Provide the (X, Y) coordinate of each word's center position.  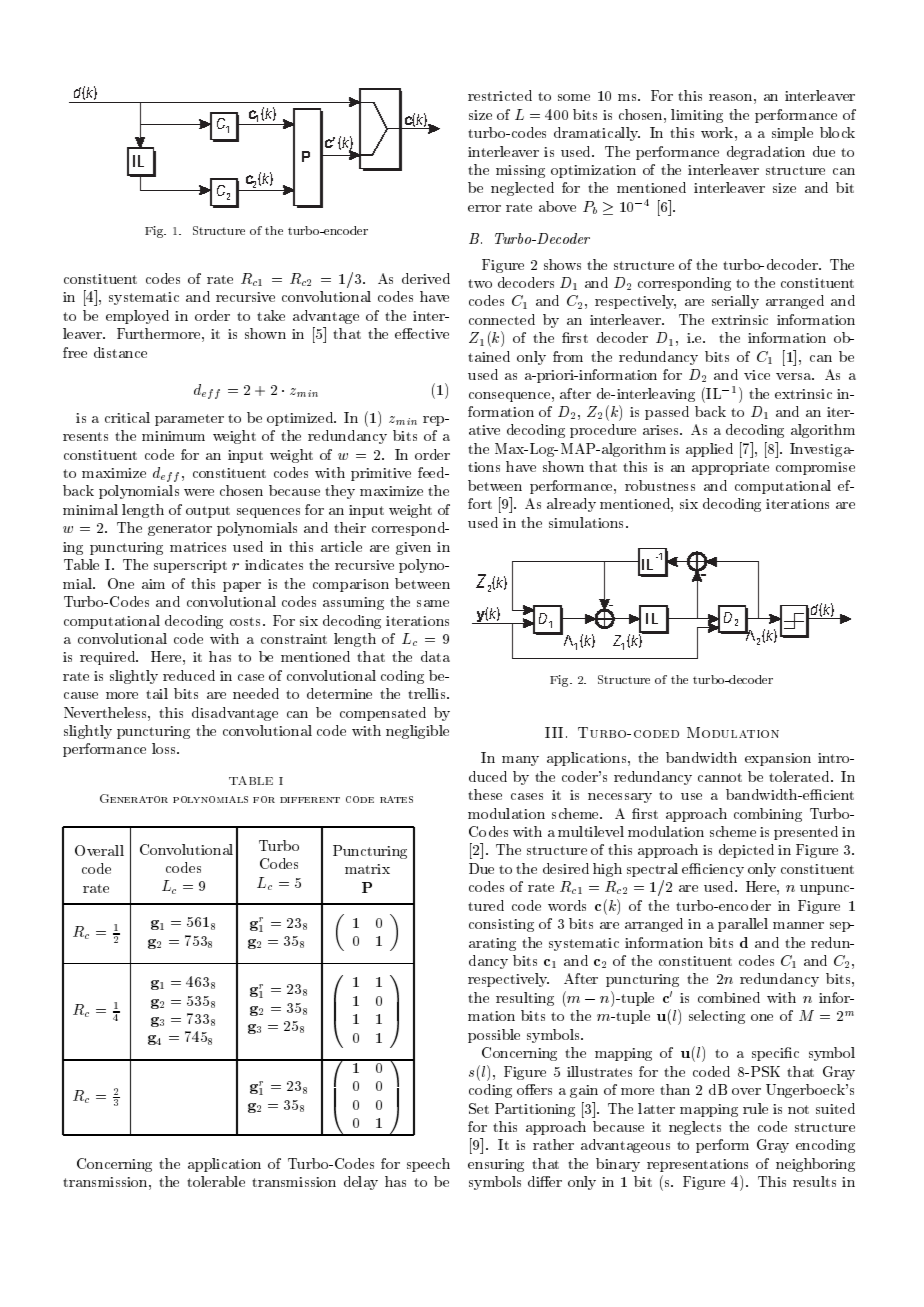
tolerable (216, 1181)
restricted (500, 95)
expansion (778, 759)
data (435, 656)
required (109, 658)
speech (428, 1165)
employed (137, 317)
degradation (766, 153)
